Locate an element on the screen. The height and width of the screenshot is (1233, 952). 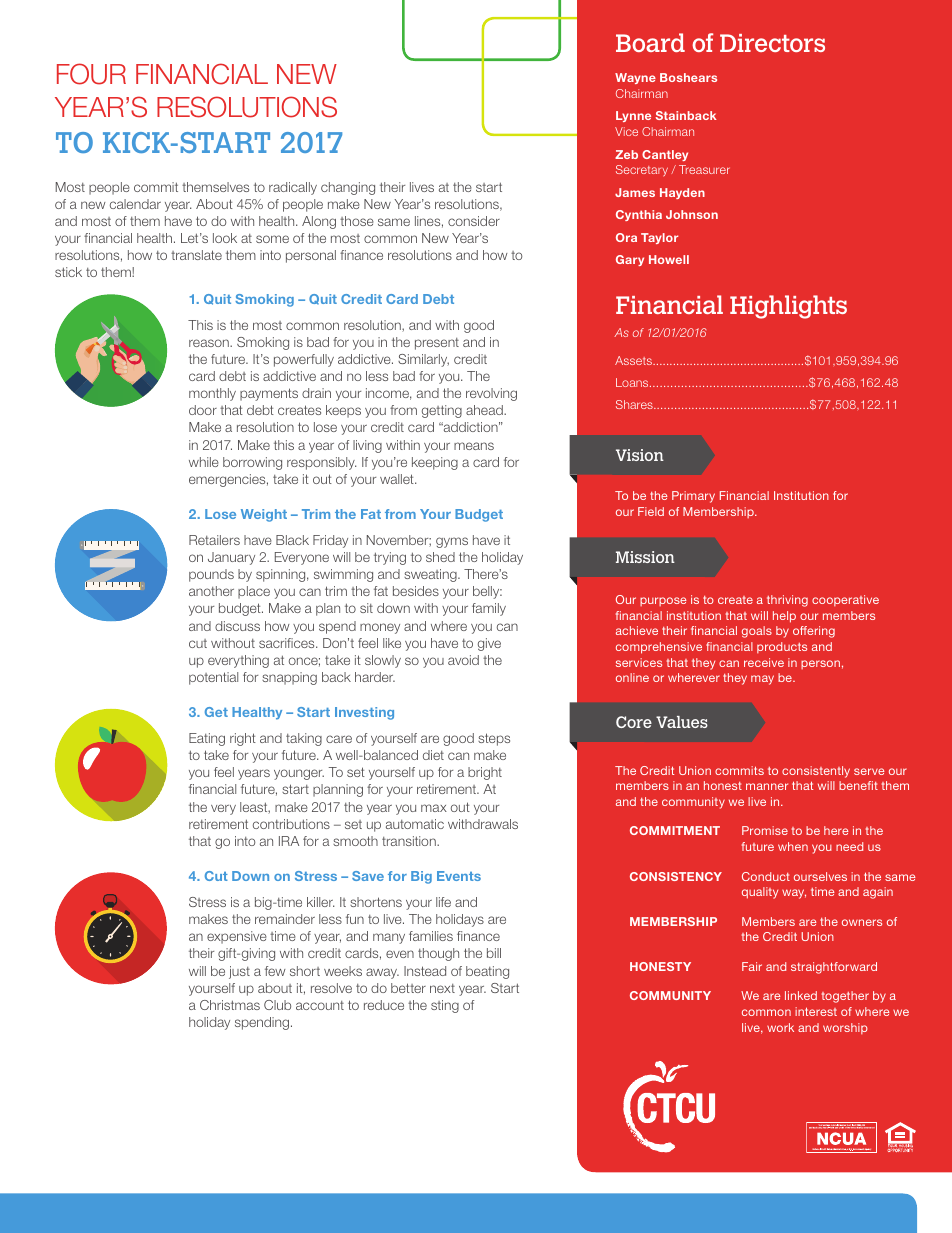
manner is located at coordinates (767, 786).
